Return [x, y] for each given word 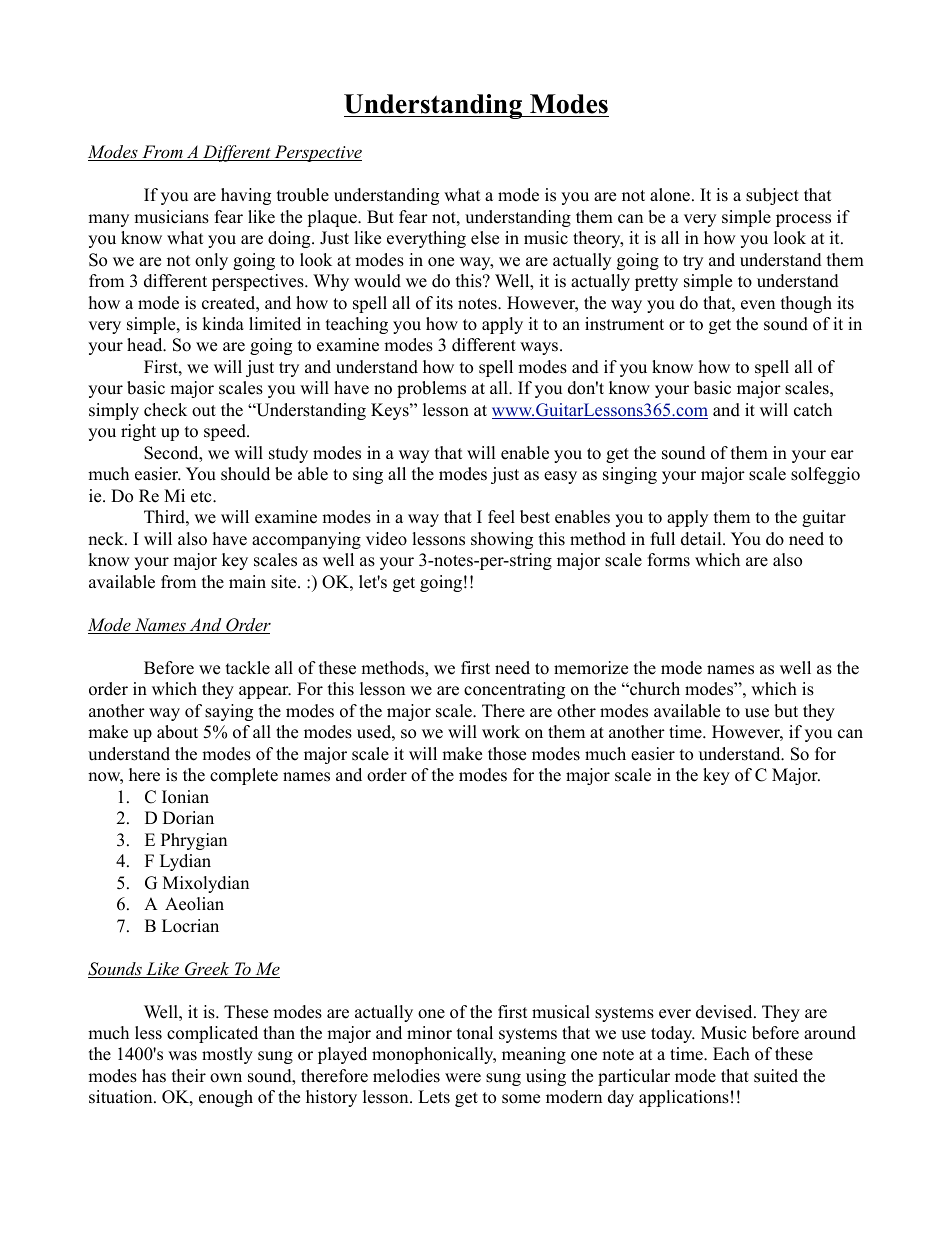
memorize [591, 668]
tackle [248, 668]
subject [772, 196]
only [211, 261]
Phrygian [194, 841]
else [485, 238]
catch [813, 410]
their [189, 1076]
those [507, 754]
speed [226, 432]
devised [725, 1012]
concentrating [514, 690]
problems [431, 389]
